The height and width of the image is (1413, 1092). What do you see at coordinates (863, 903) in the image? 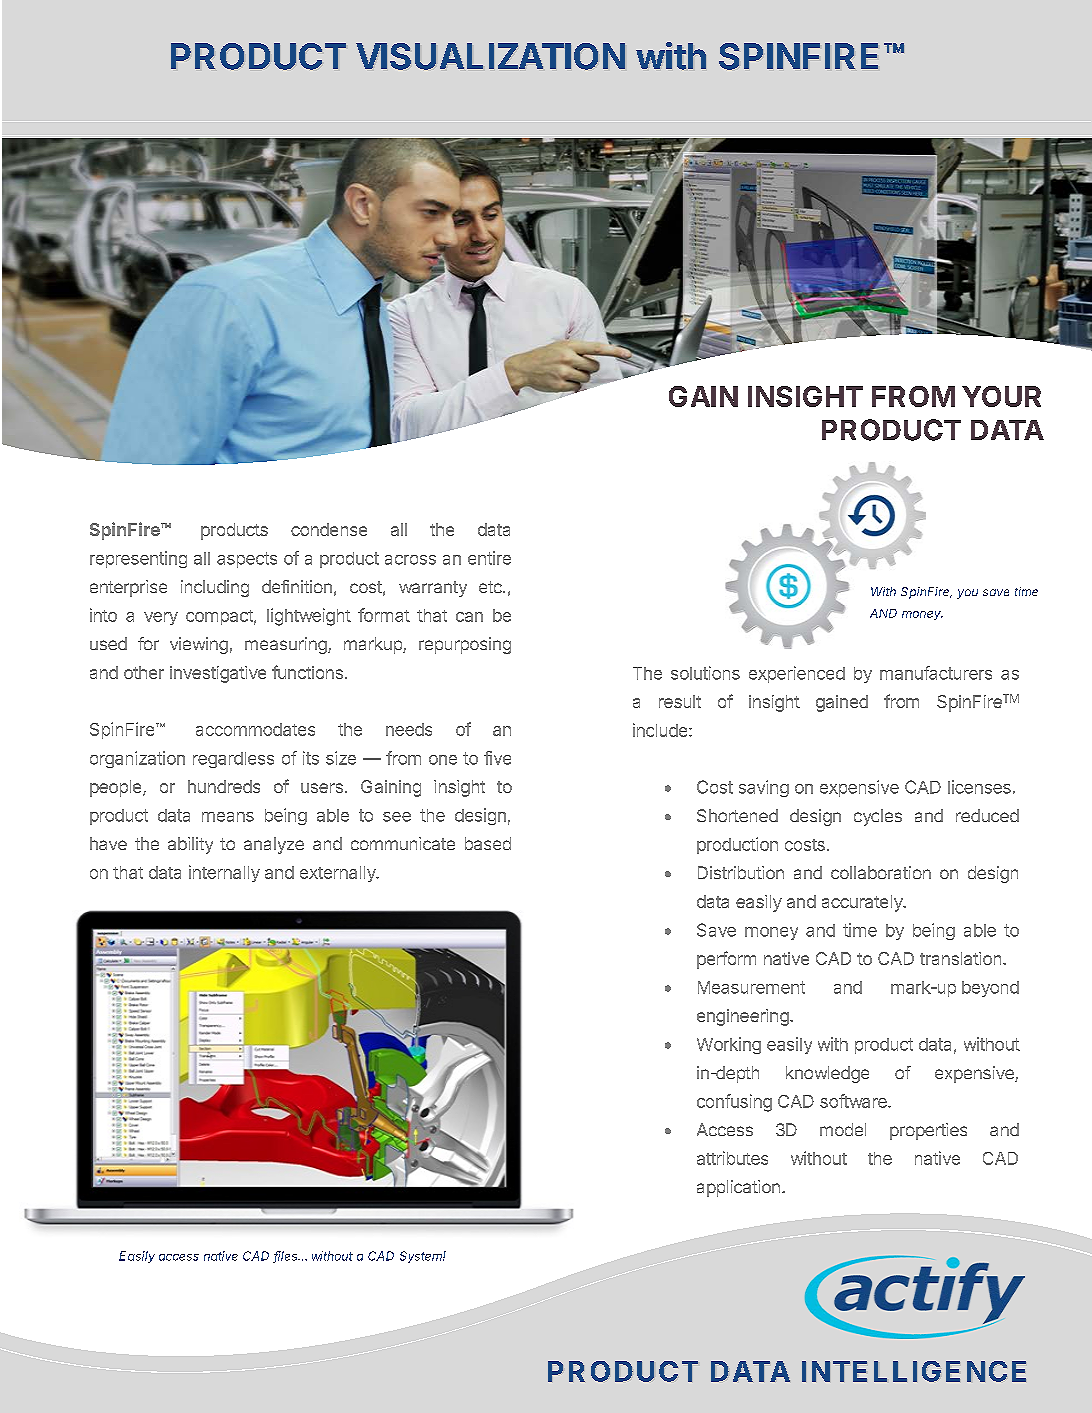
I see `accurately` at bounding box center [863, 903].
